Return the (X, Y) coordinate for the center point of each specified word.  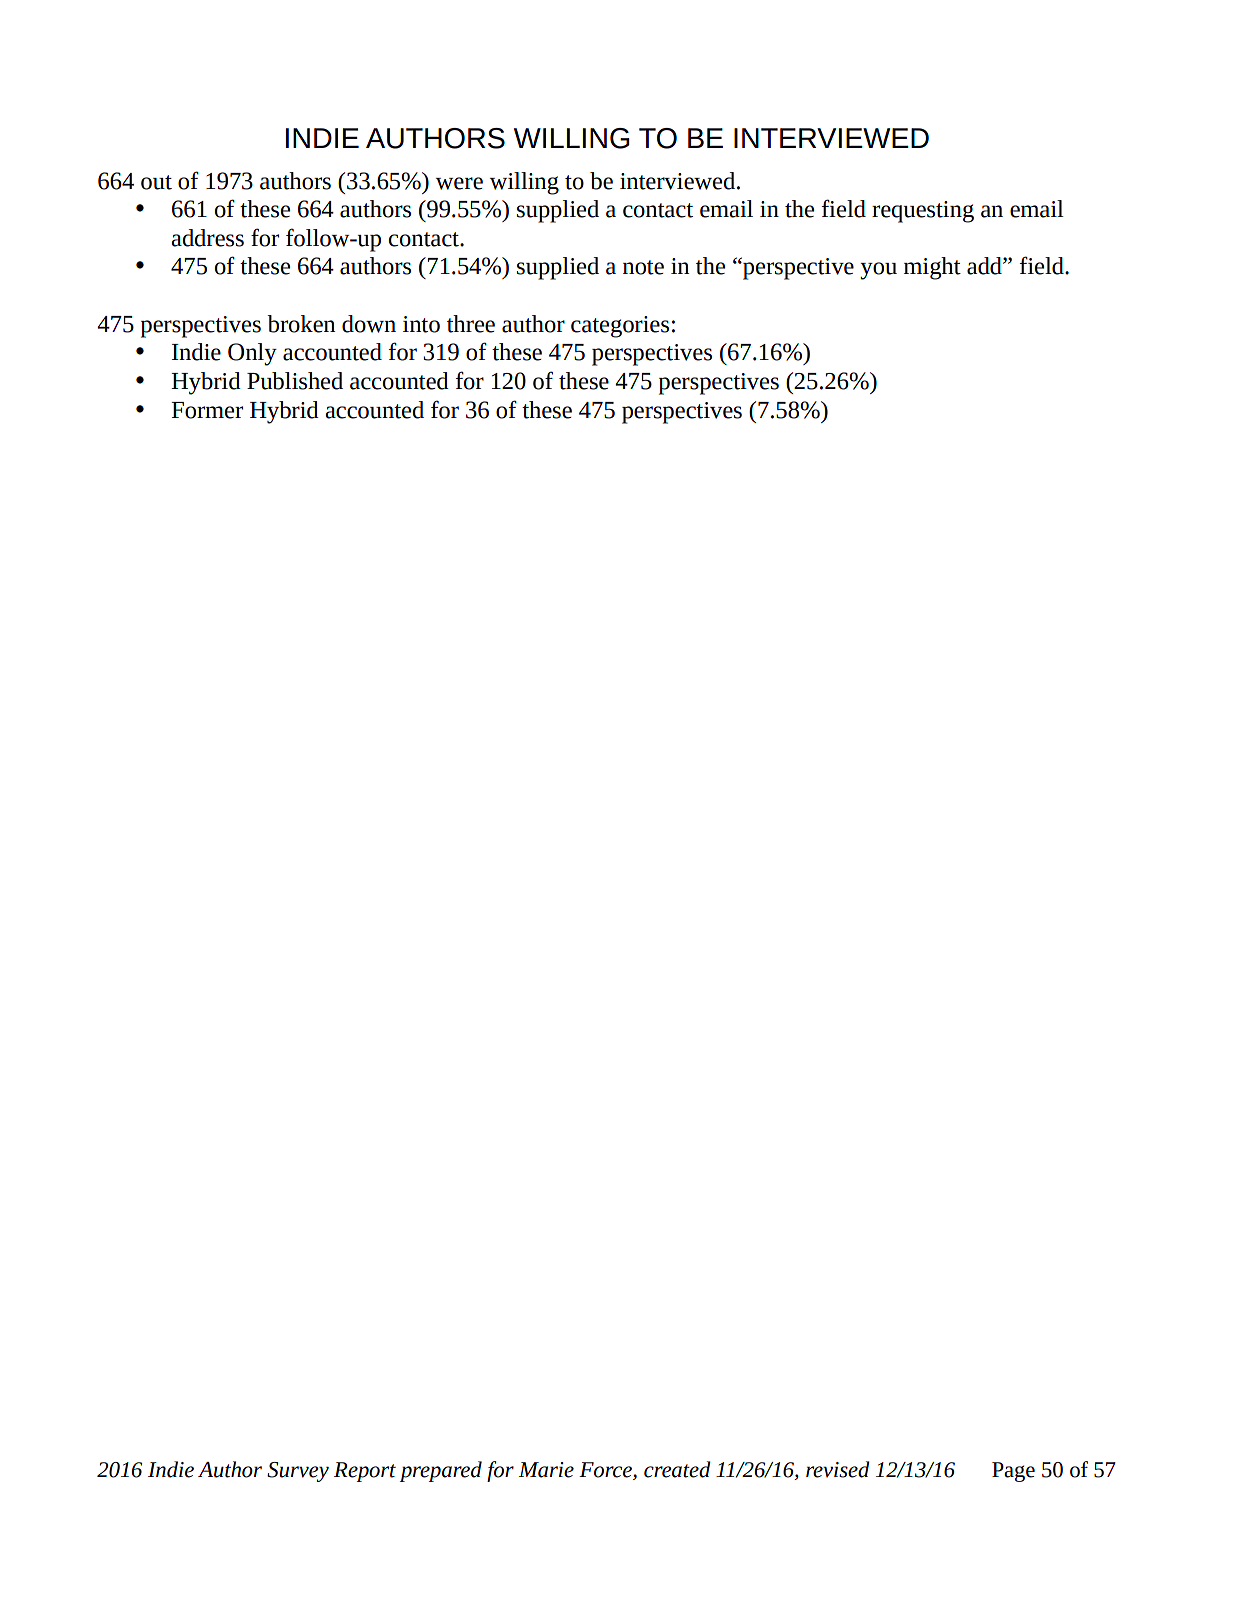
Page (1013, 1472)
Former (207, 410)
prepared (441, 1471)
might (932, 268)
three (471, 324)
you (878, 271)
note (643, 267)
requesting (923, 212)
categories (620, 327)
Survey (298, 1472)
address (207, 238)
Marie (546, 1470)
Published (295, 381)
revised (838, 1469)
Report (365, 1472)
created (677, 1469)
